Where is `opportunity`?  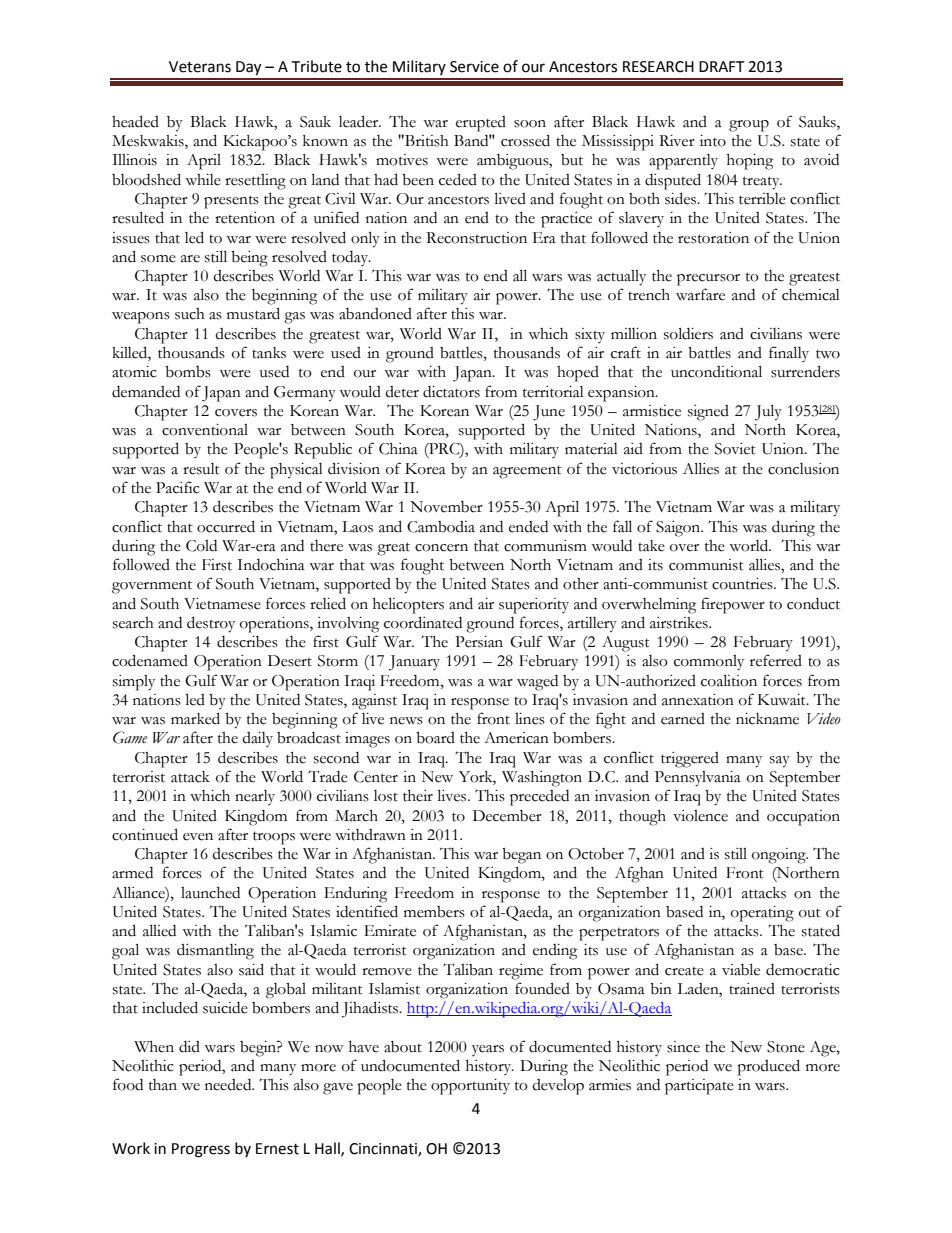 opportunity is located at coordinates (470, 1087).
